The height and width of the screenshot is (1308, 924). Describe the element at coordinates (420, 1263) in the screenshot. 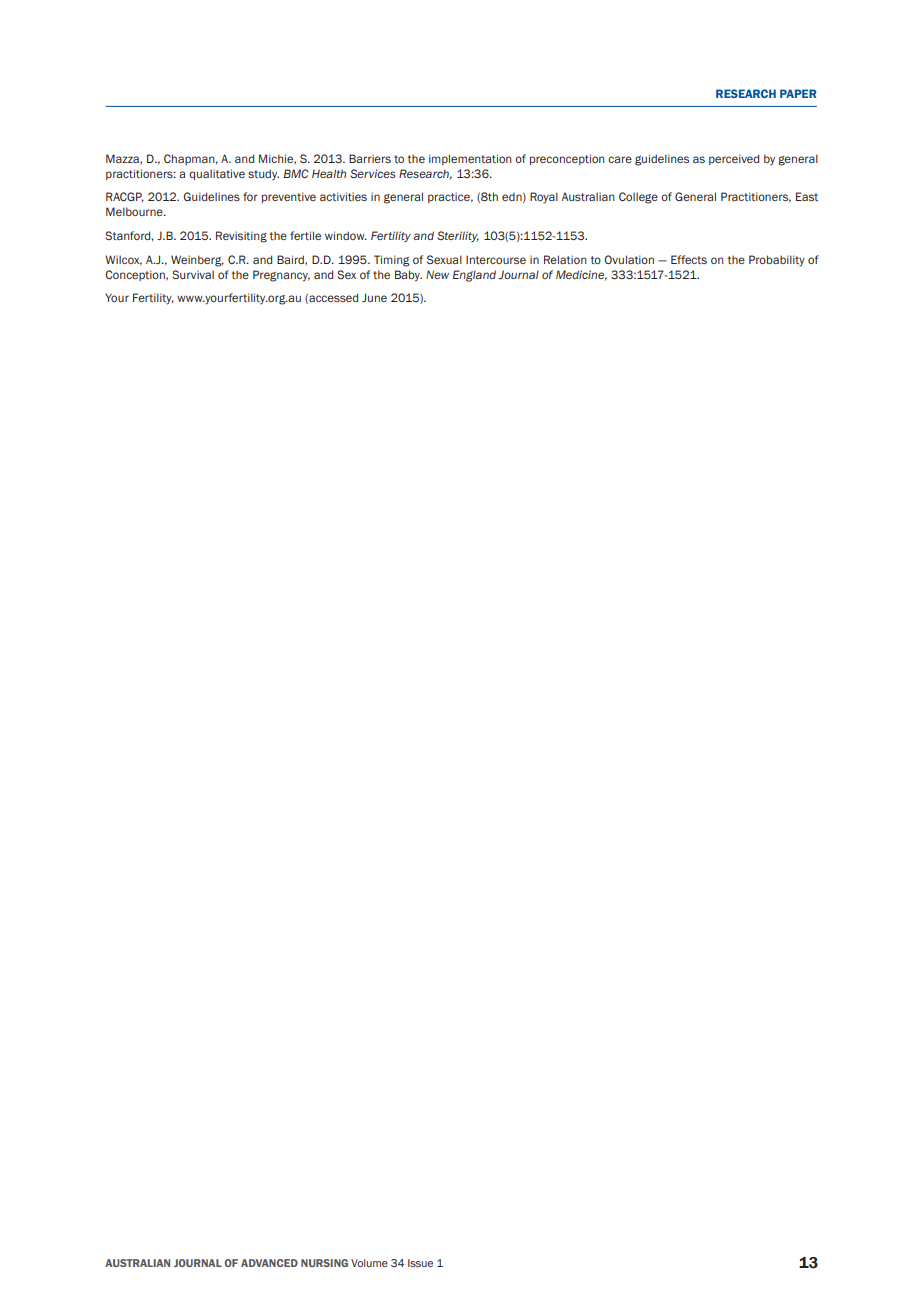

I see `Issue` at that location.
